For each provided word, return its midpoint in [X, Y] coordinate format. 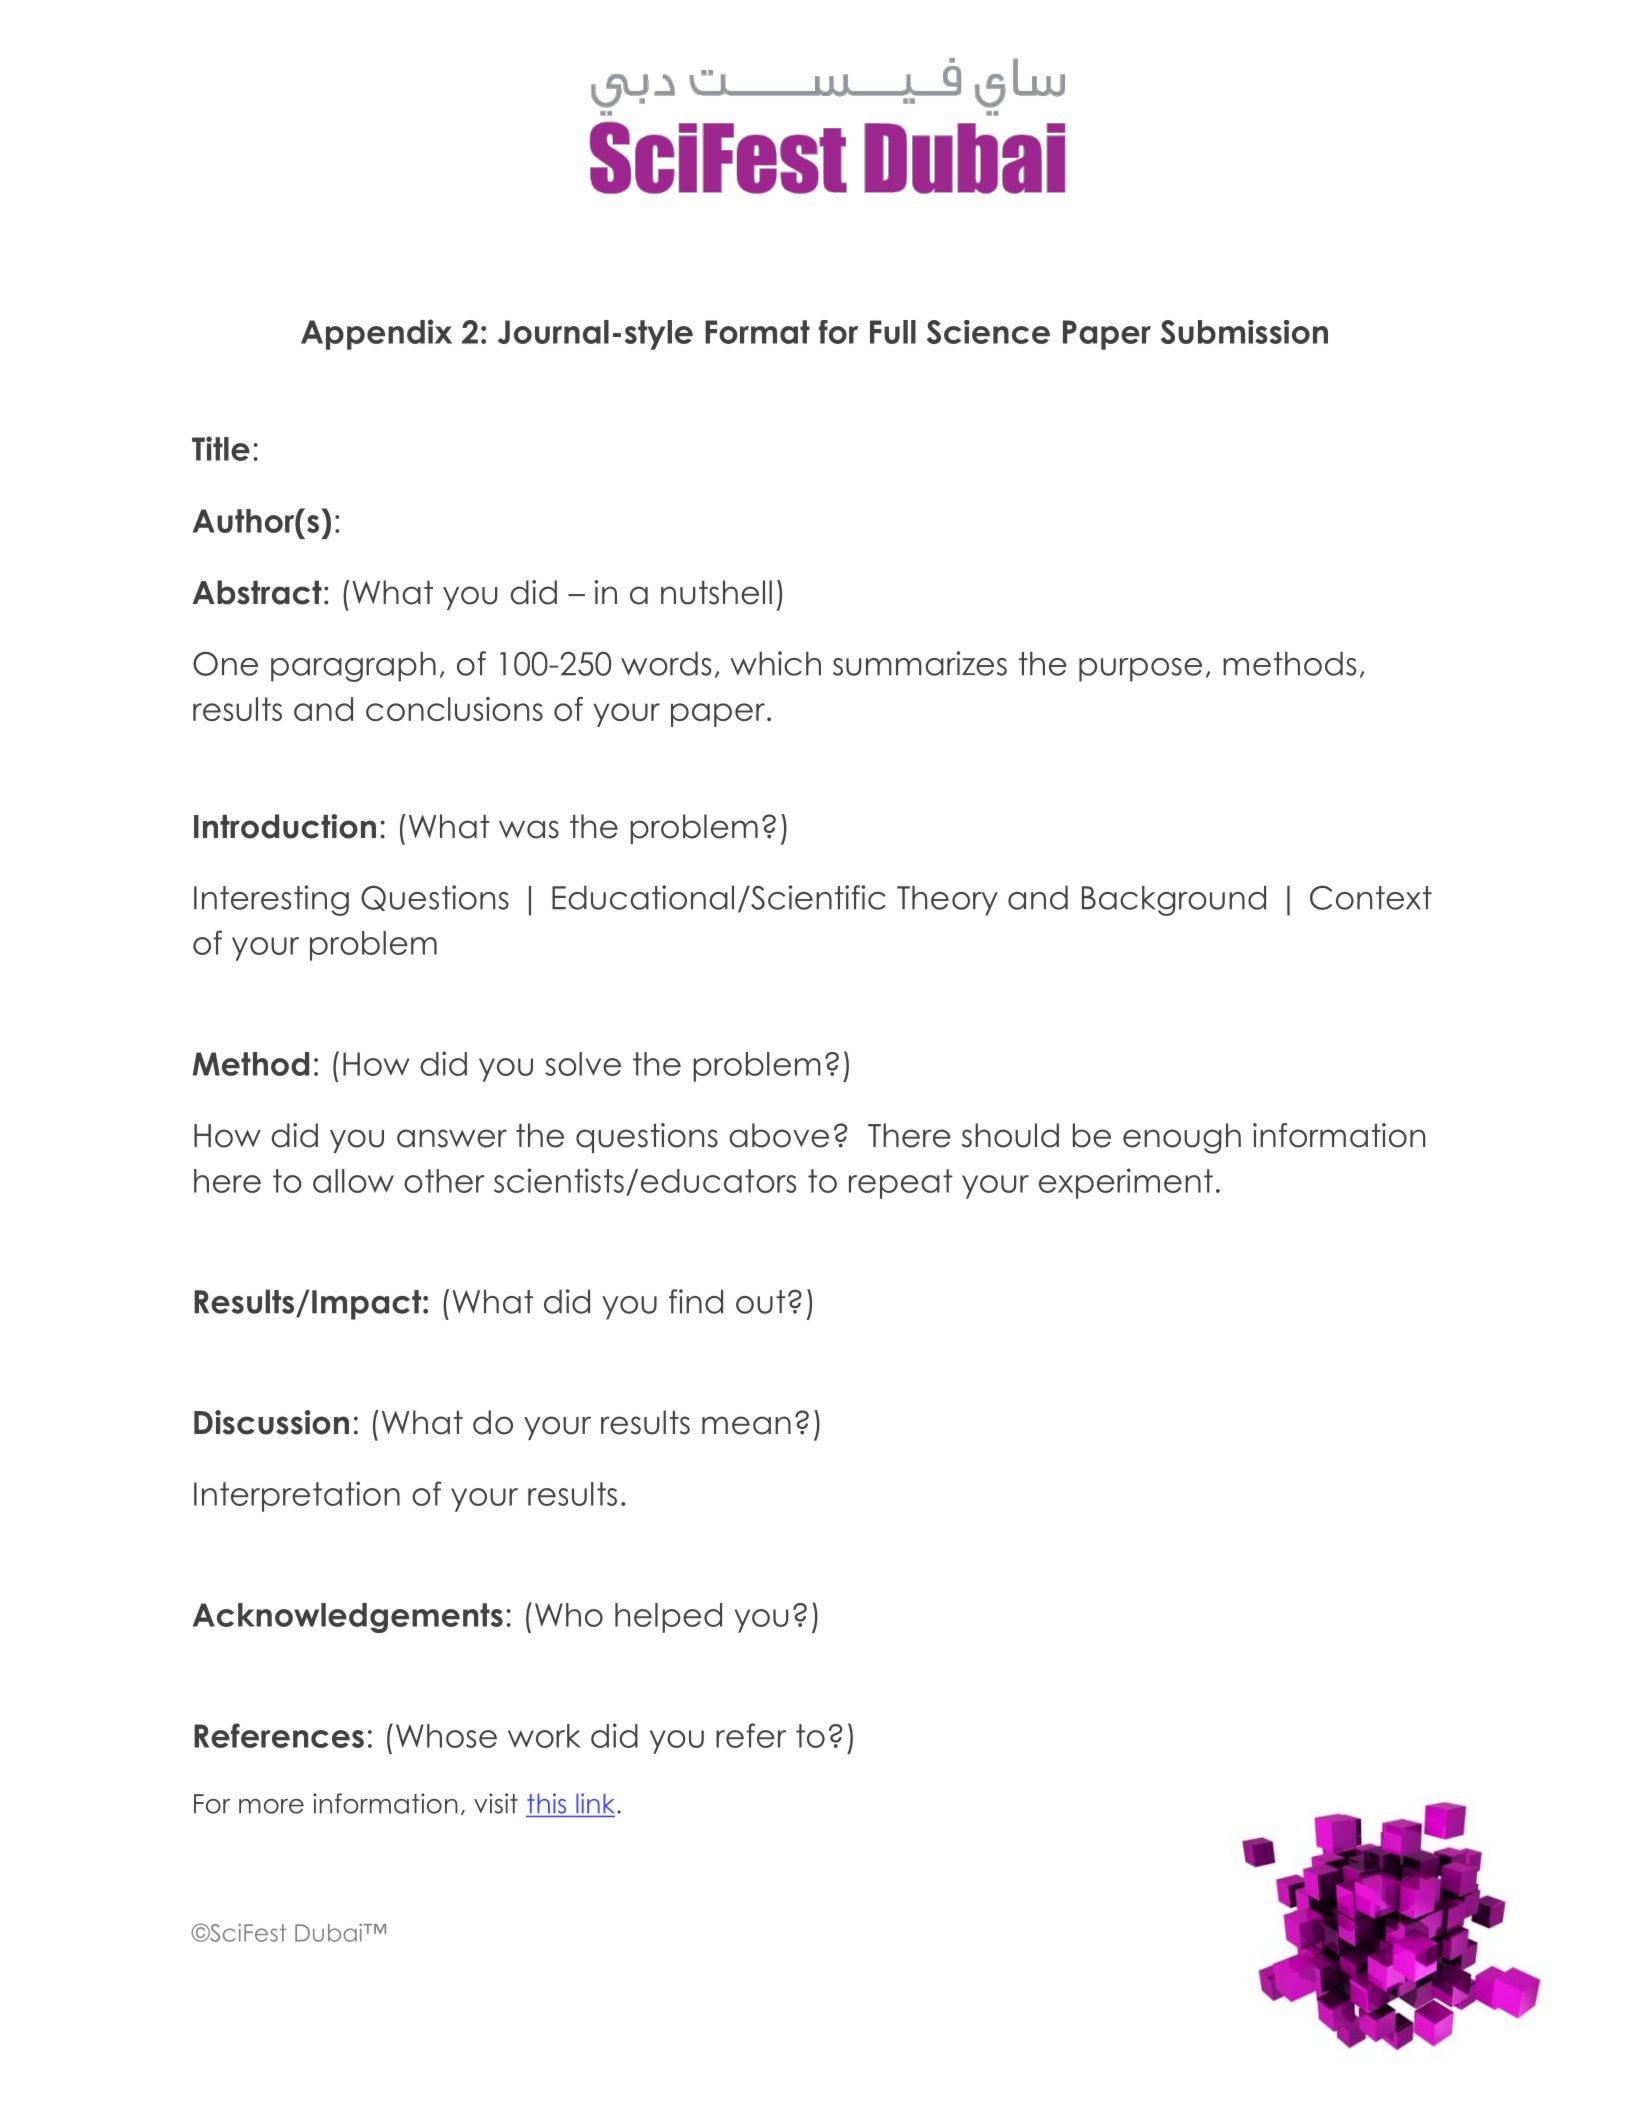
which [775, 663]
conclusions [454, 709]
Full [893, 332]
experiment [1126, 1183]
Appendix [376, 334]
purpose [1140, 670]
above [779, 1135]
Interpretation [297, 1496]
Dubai [329, 1932]
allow [353, 1181]
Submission [1244, 332]
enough [1182, 1138]
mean [746, 1425]
